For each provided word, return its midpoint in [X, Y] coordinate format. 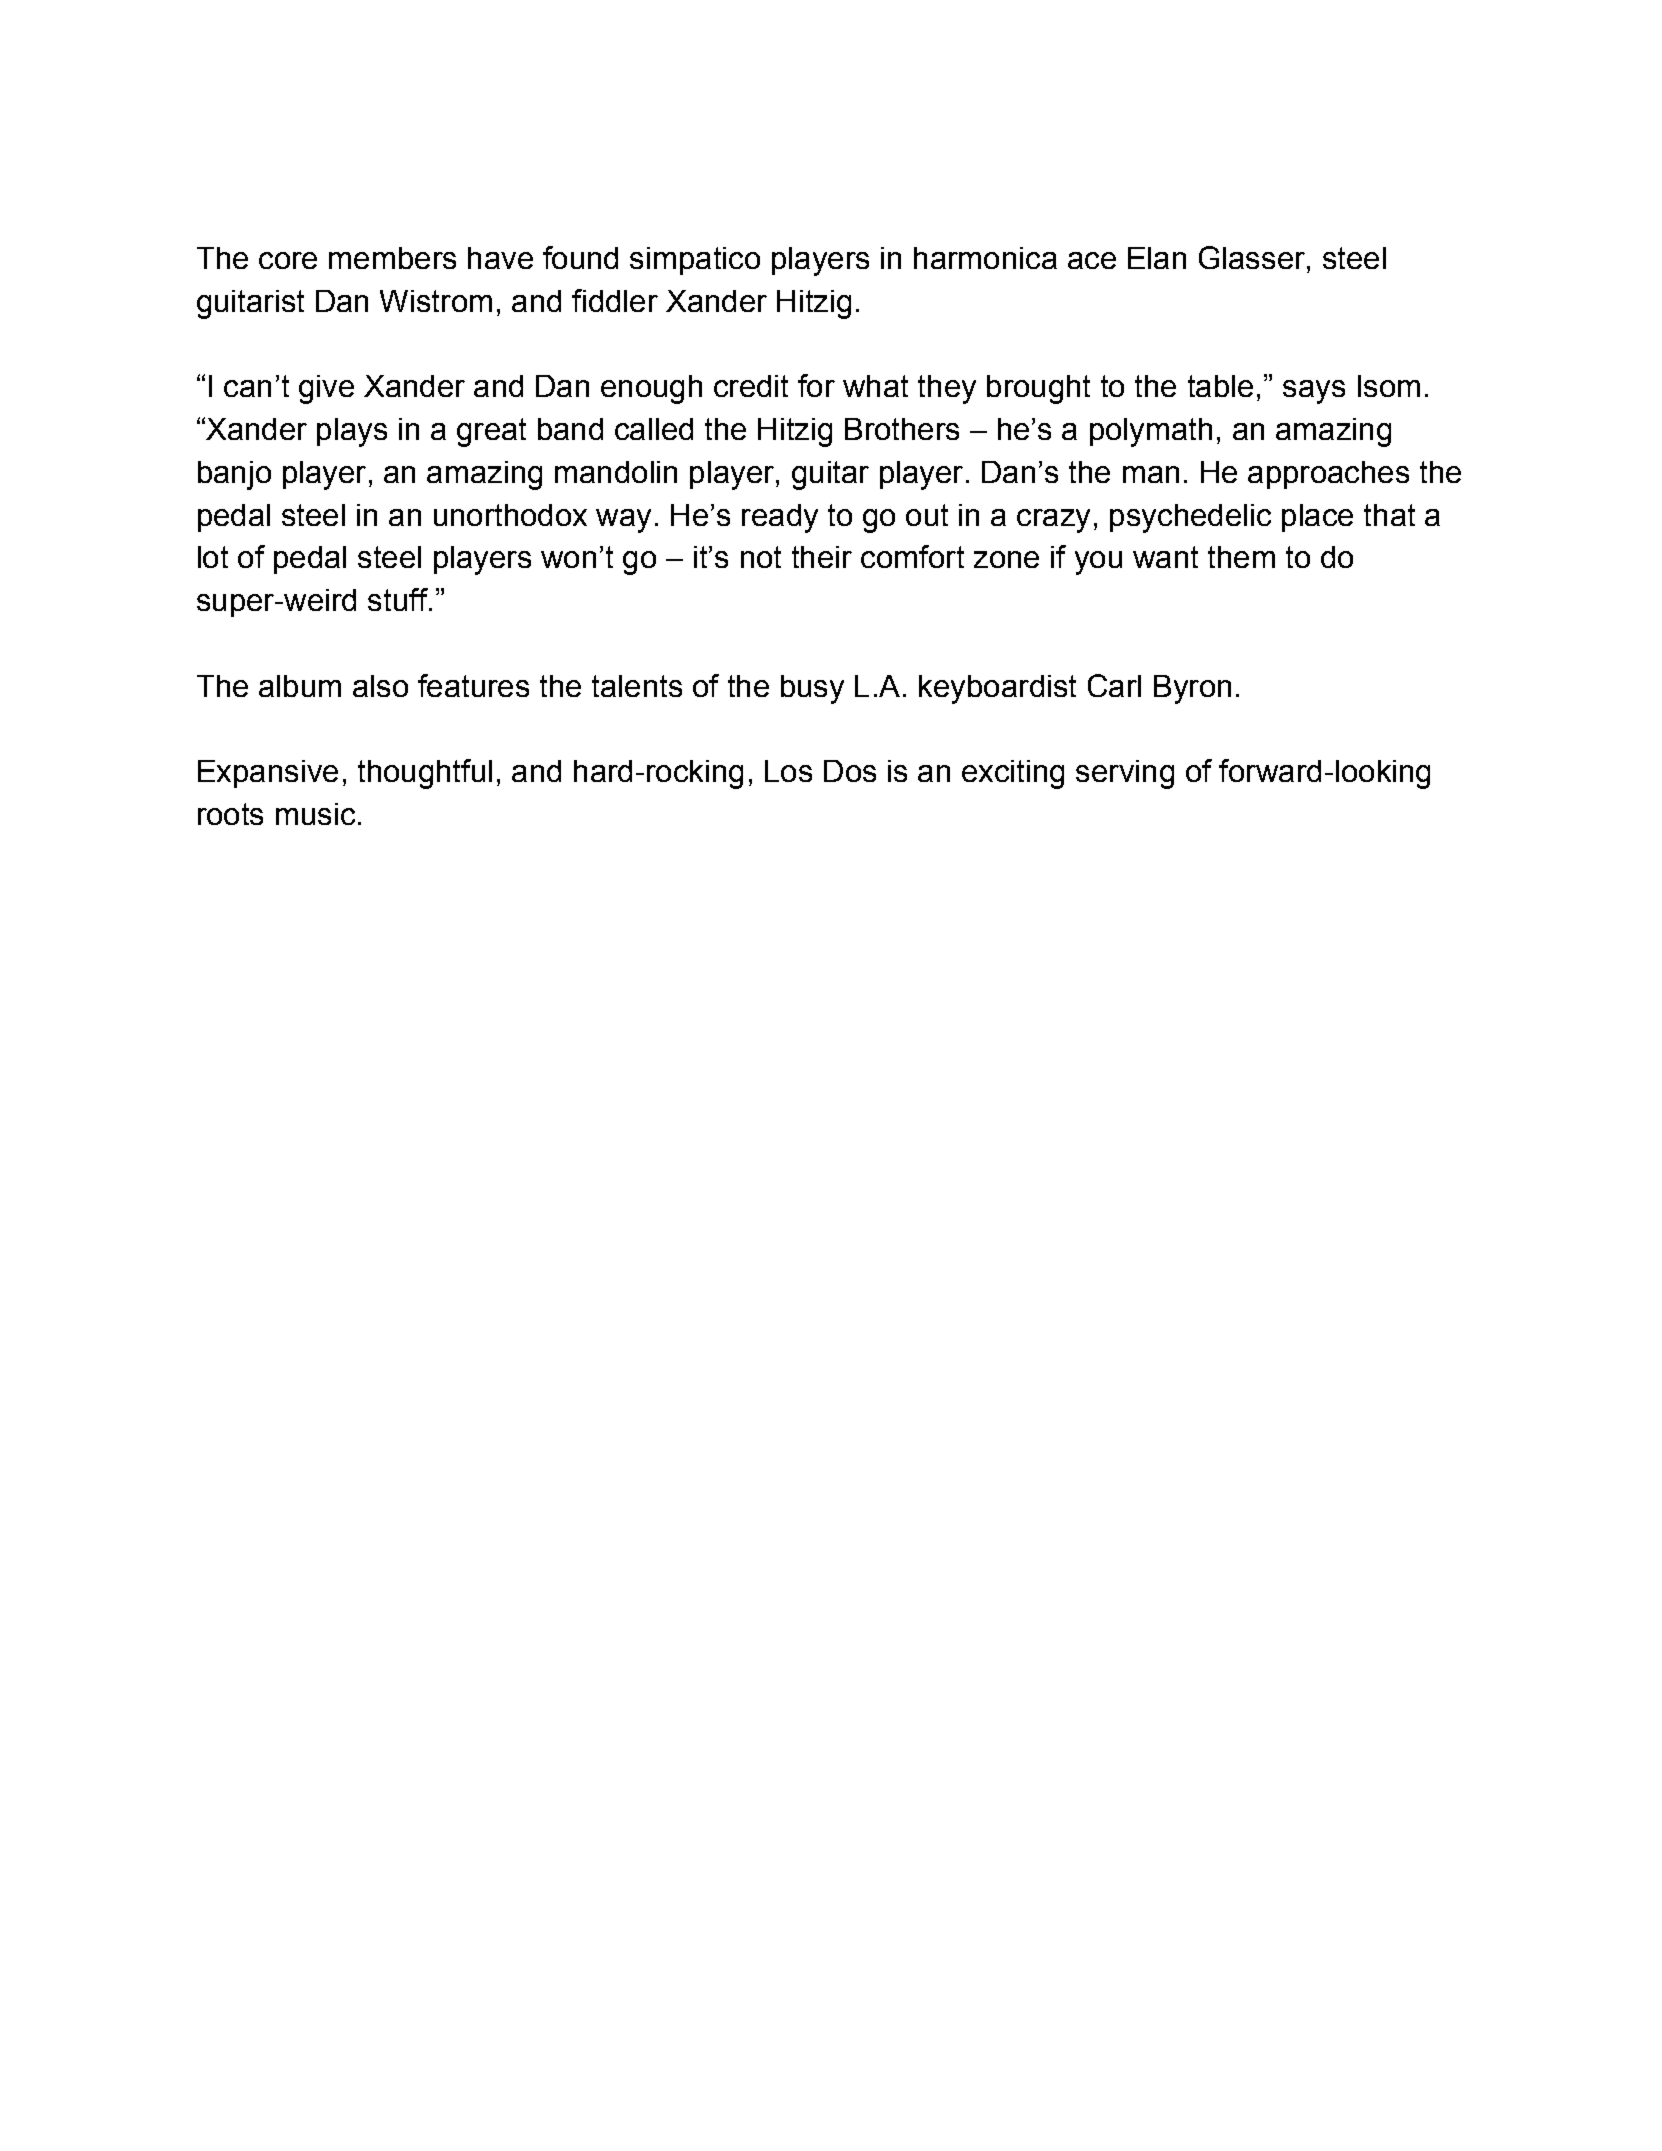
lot [213, 557]
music [315, 814]
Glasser [1252, 257]
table [1220, 386]
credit [751, 386]
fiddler [615, 300]
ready [780, 518]
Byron [1192, 689]
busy [812, 689]
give [326, 389]
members [392, 258]
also [380, 686]
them [1241, 557]
